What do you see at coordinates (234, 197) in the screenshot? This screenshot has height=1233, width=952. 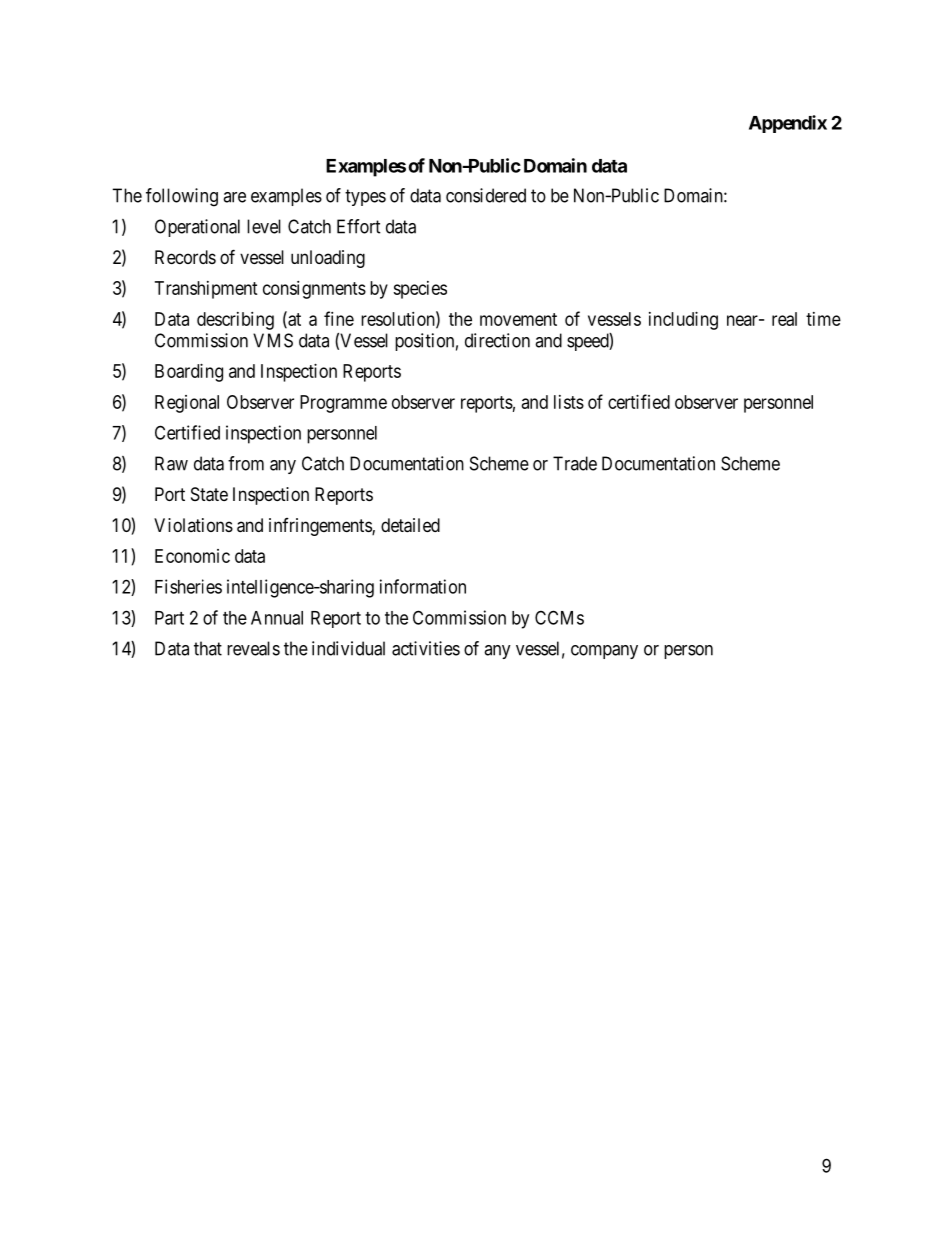 I see `are` at bounding box center [234, 197].
